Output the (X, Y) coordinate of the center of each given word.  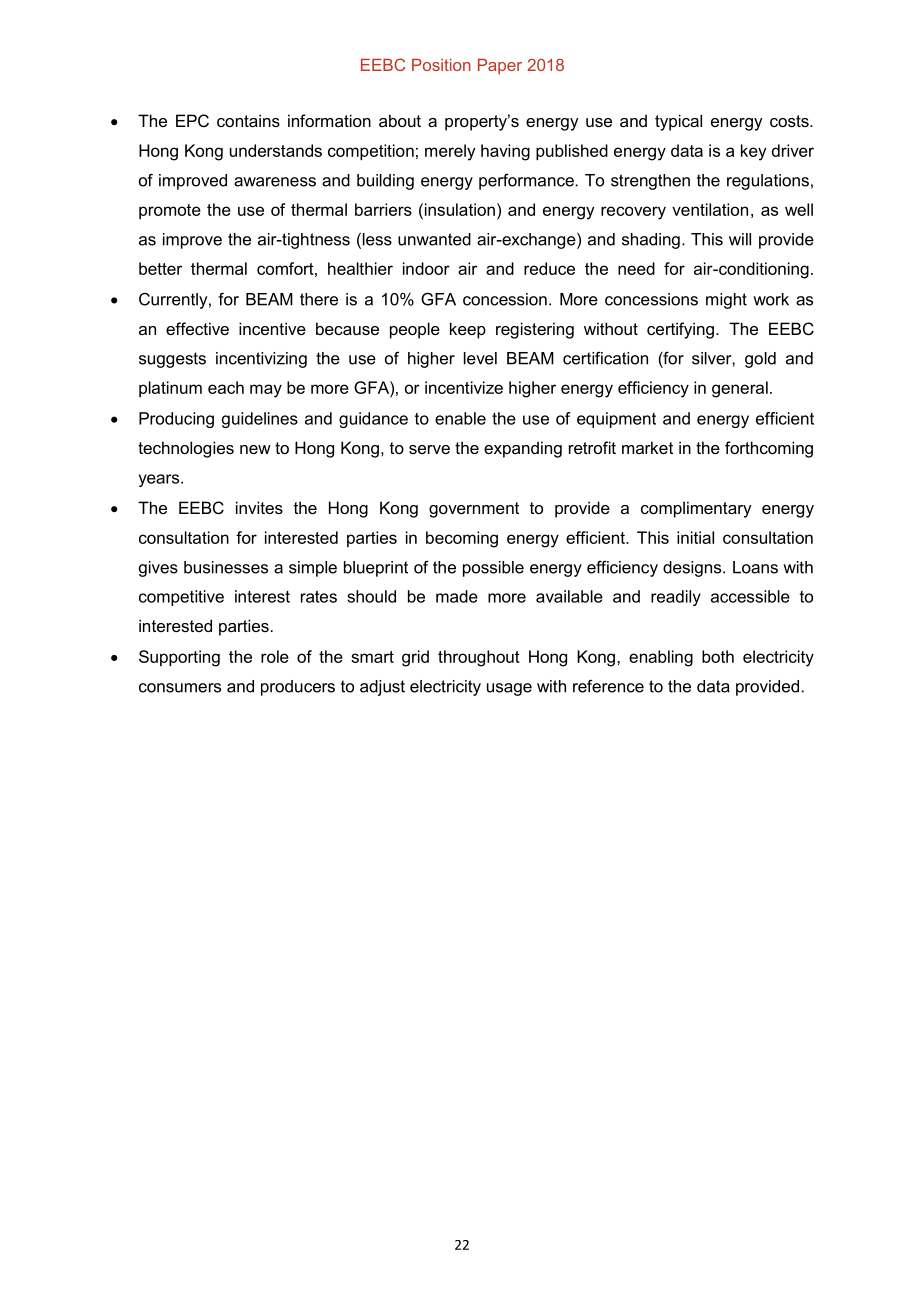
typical (678, 122)
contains (248, 120)
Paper (500, 67)
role (275, 656)
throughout (479, 658)
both (718, 656)
